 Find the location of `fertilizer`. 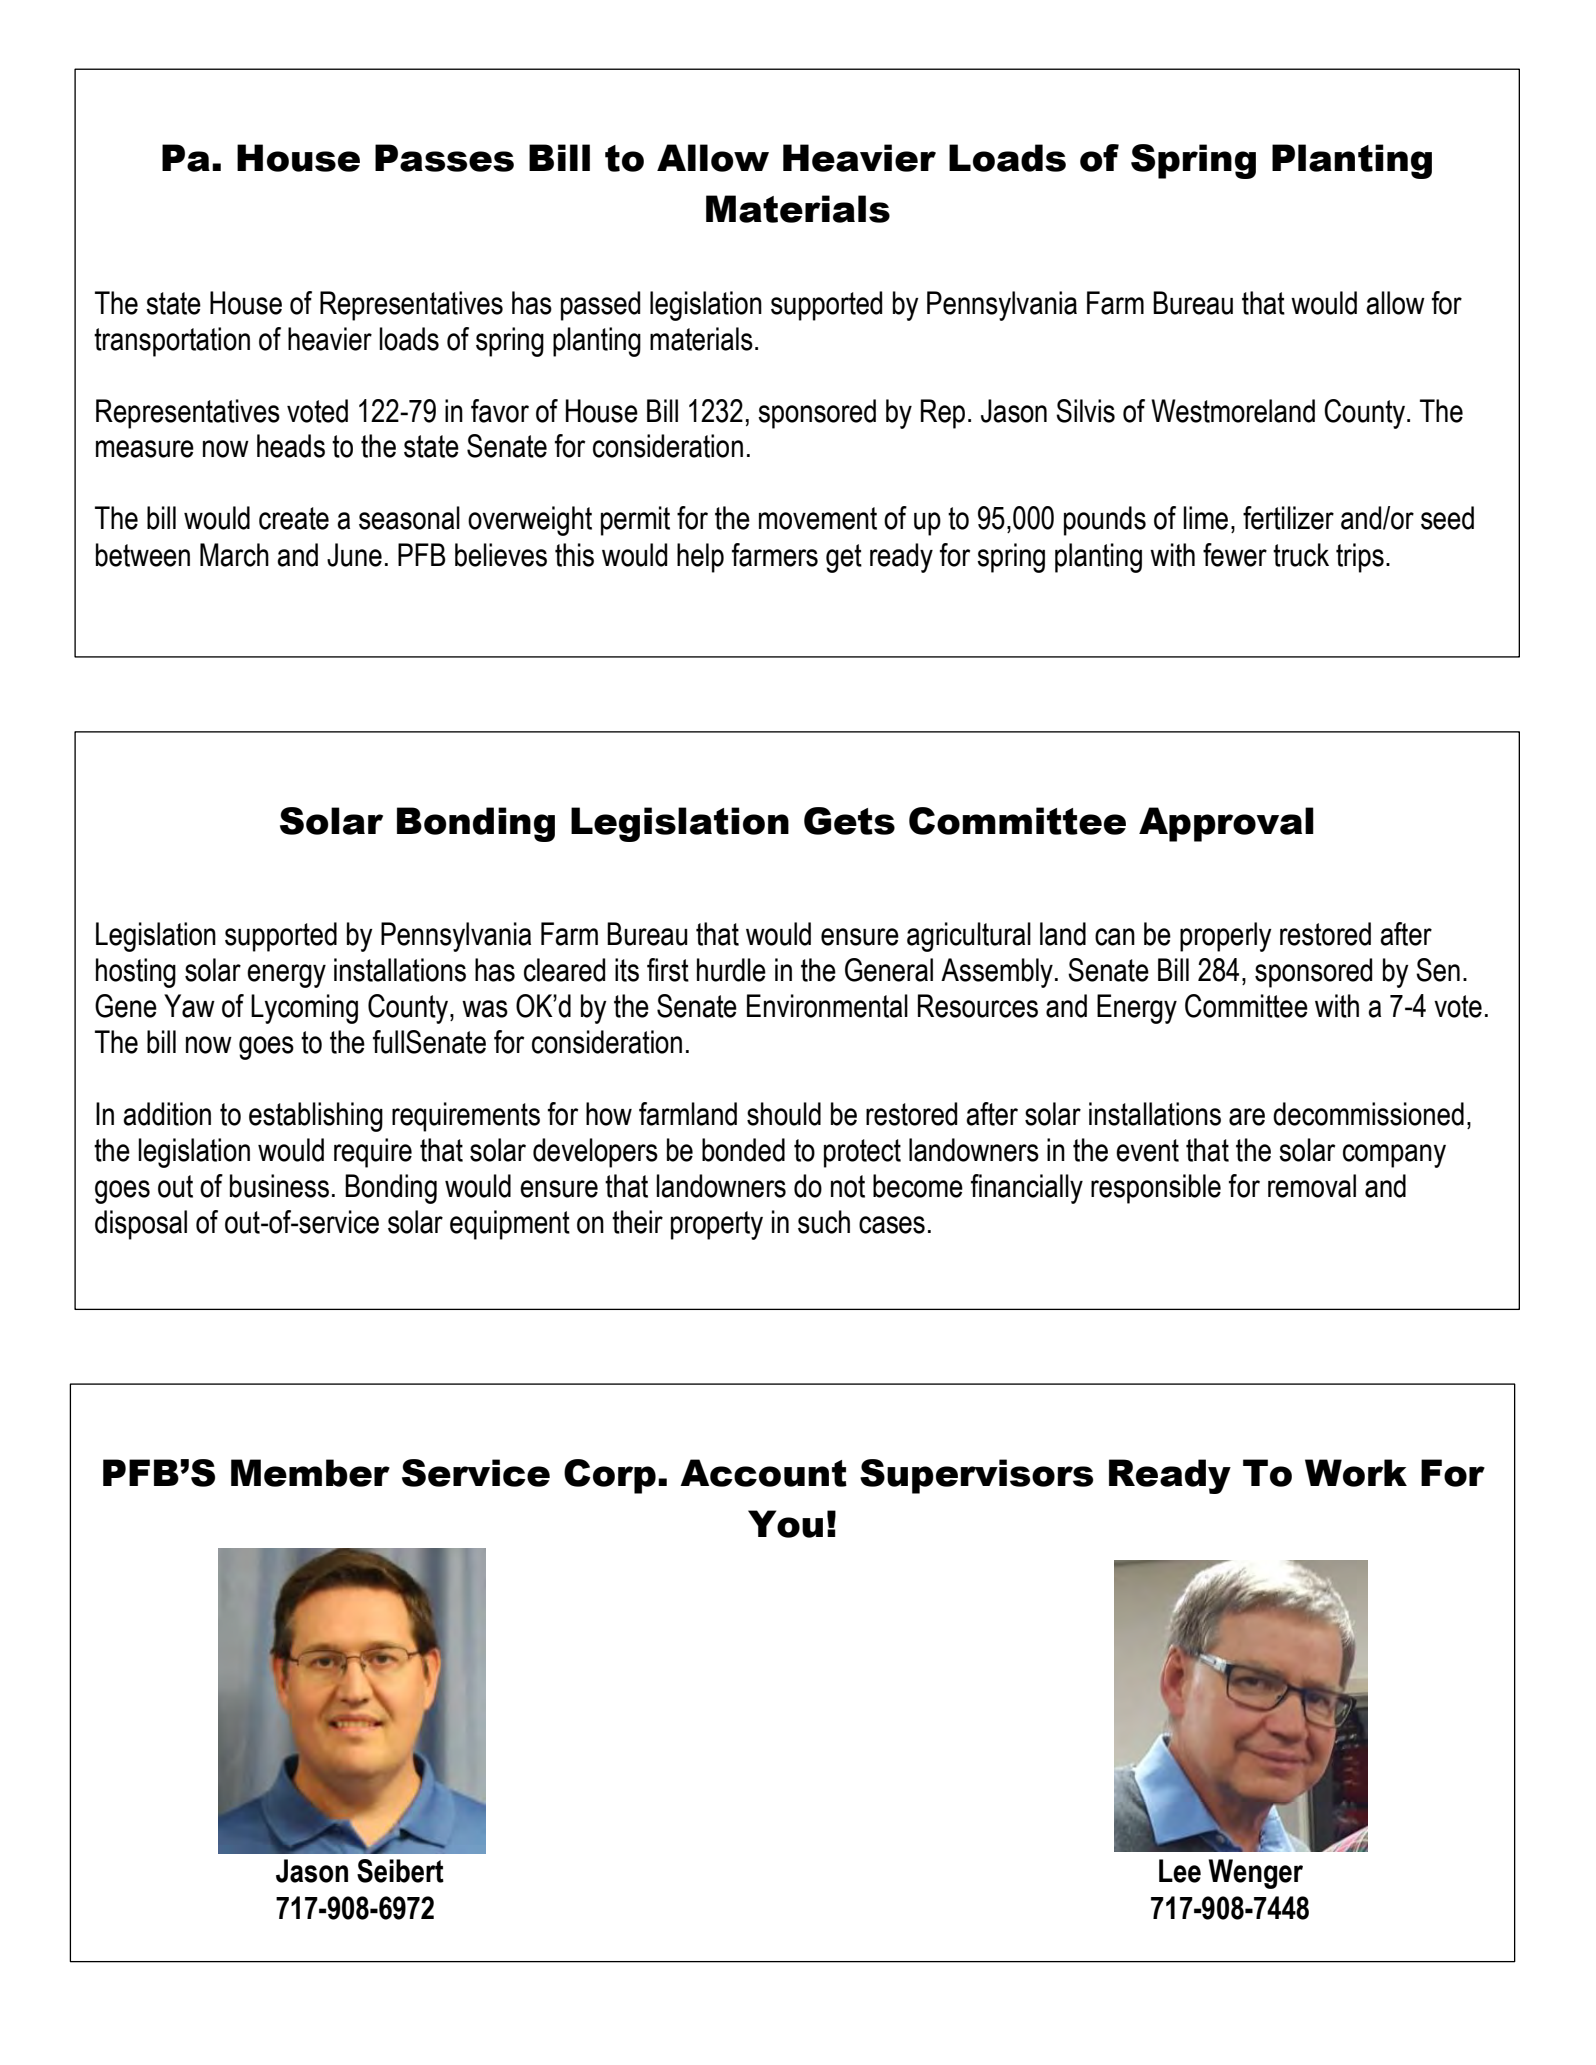

fertilizer is located at coordinates (1288, 518).
